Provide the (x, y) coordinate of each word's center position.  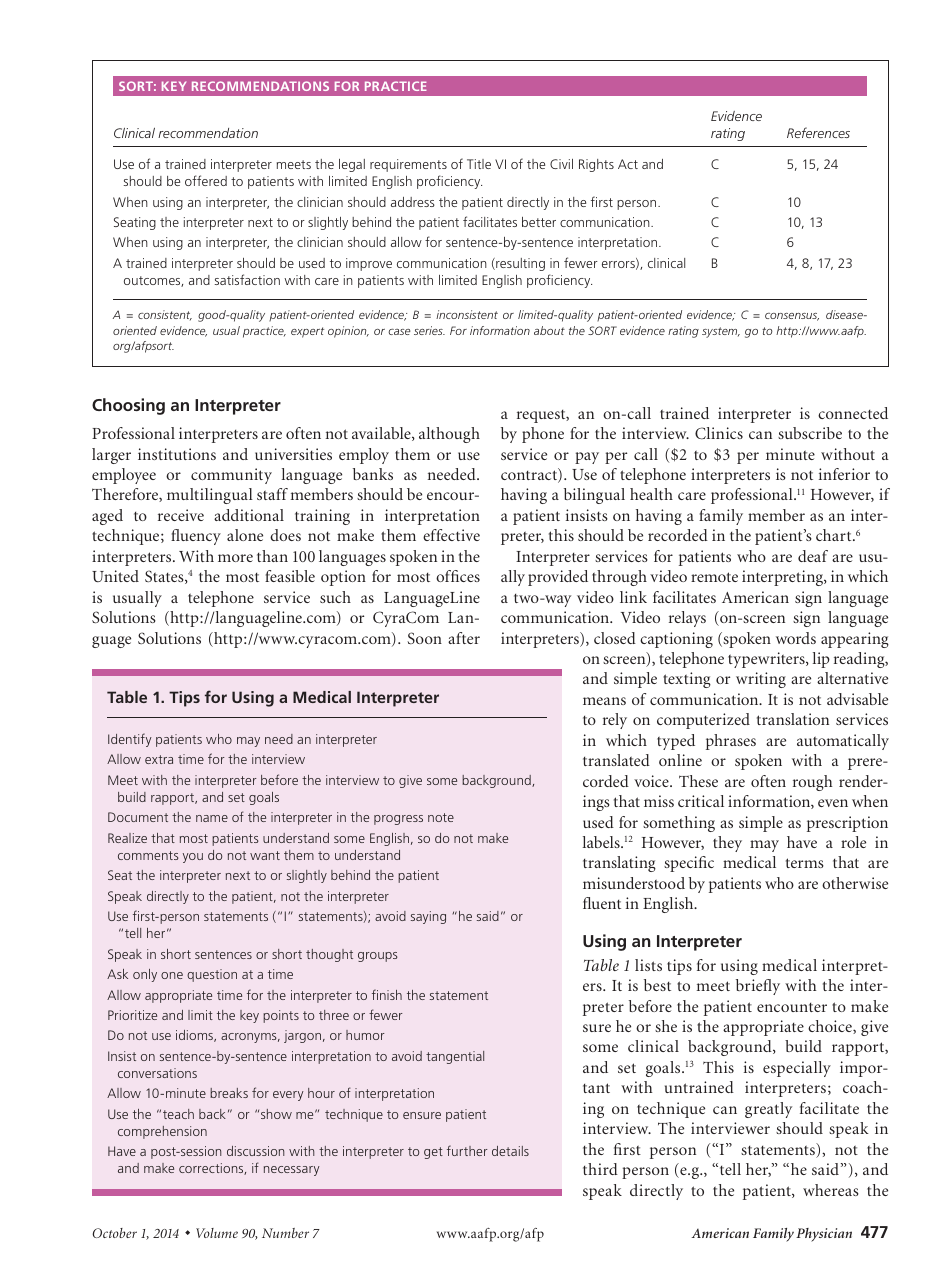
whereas (831, 1190)
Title (479, 164)
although (449, 435)
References (818, 132)
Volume (217, 1233)
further (467, 1150)
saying (428, 917)
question (212, 975)
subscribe (810, 433)
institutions (177, 454)
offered (206, 180)
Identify (130, 740)
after (464, 638)
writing (761, 680)
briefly (758, 987)
